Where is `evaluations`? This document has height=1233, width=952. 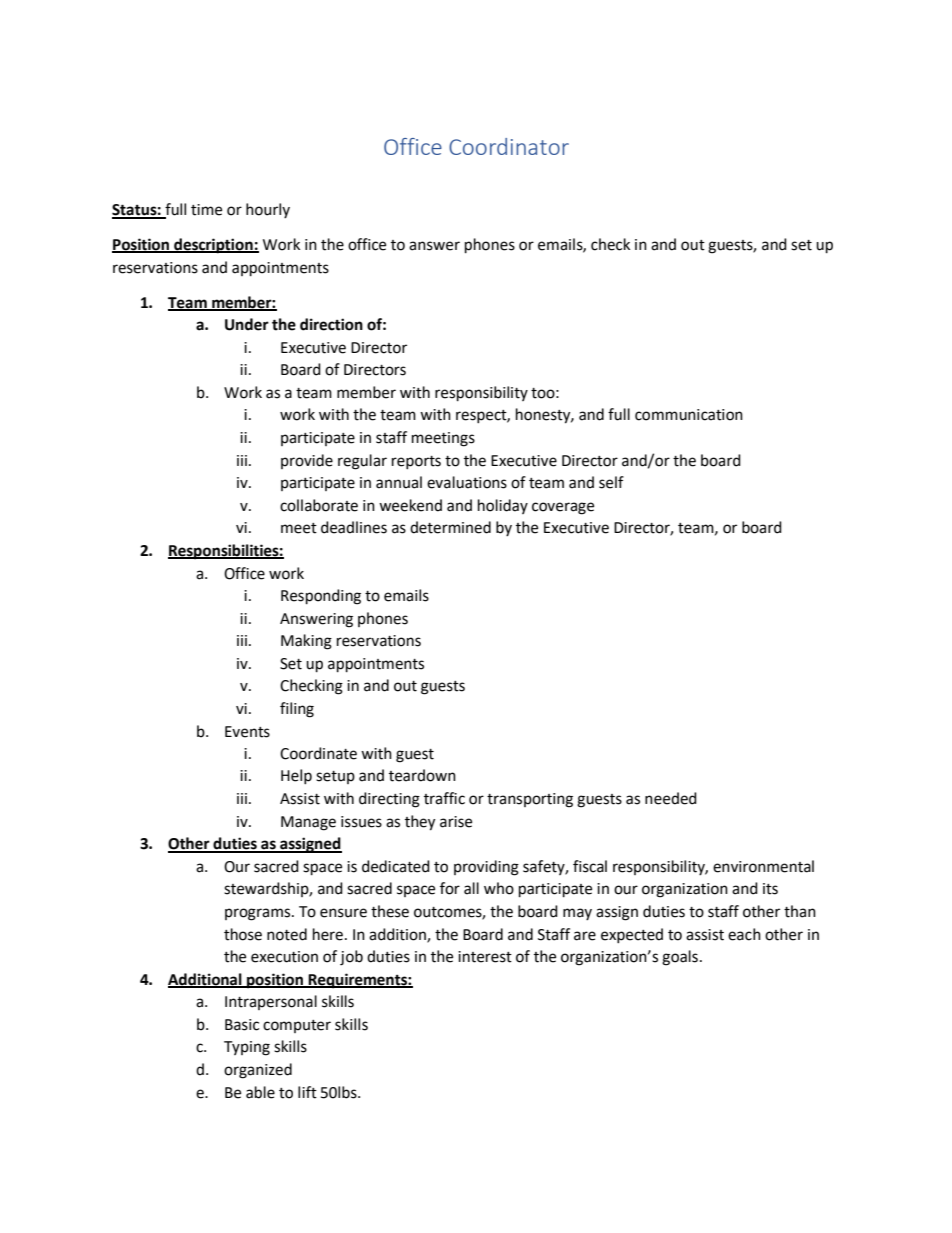
evaluations is located at coordinates (467, 482).
